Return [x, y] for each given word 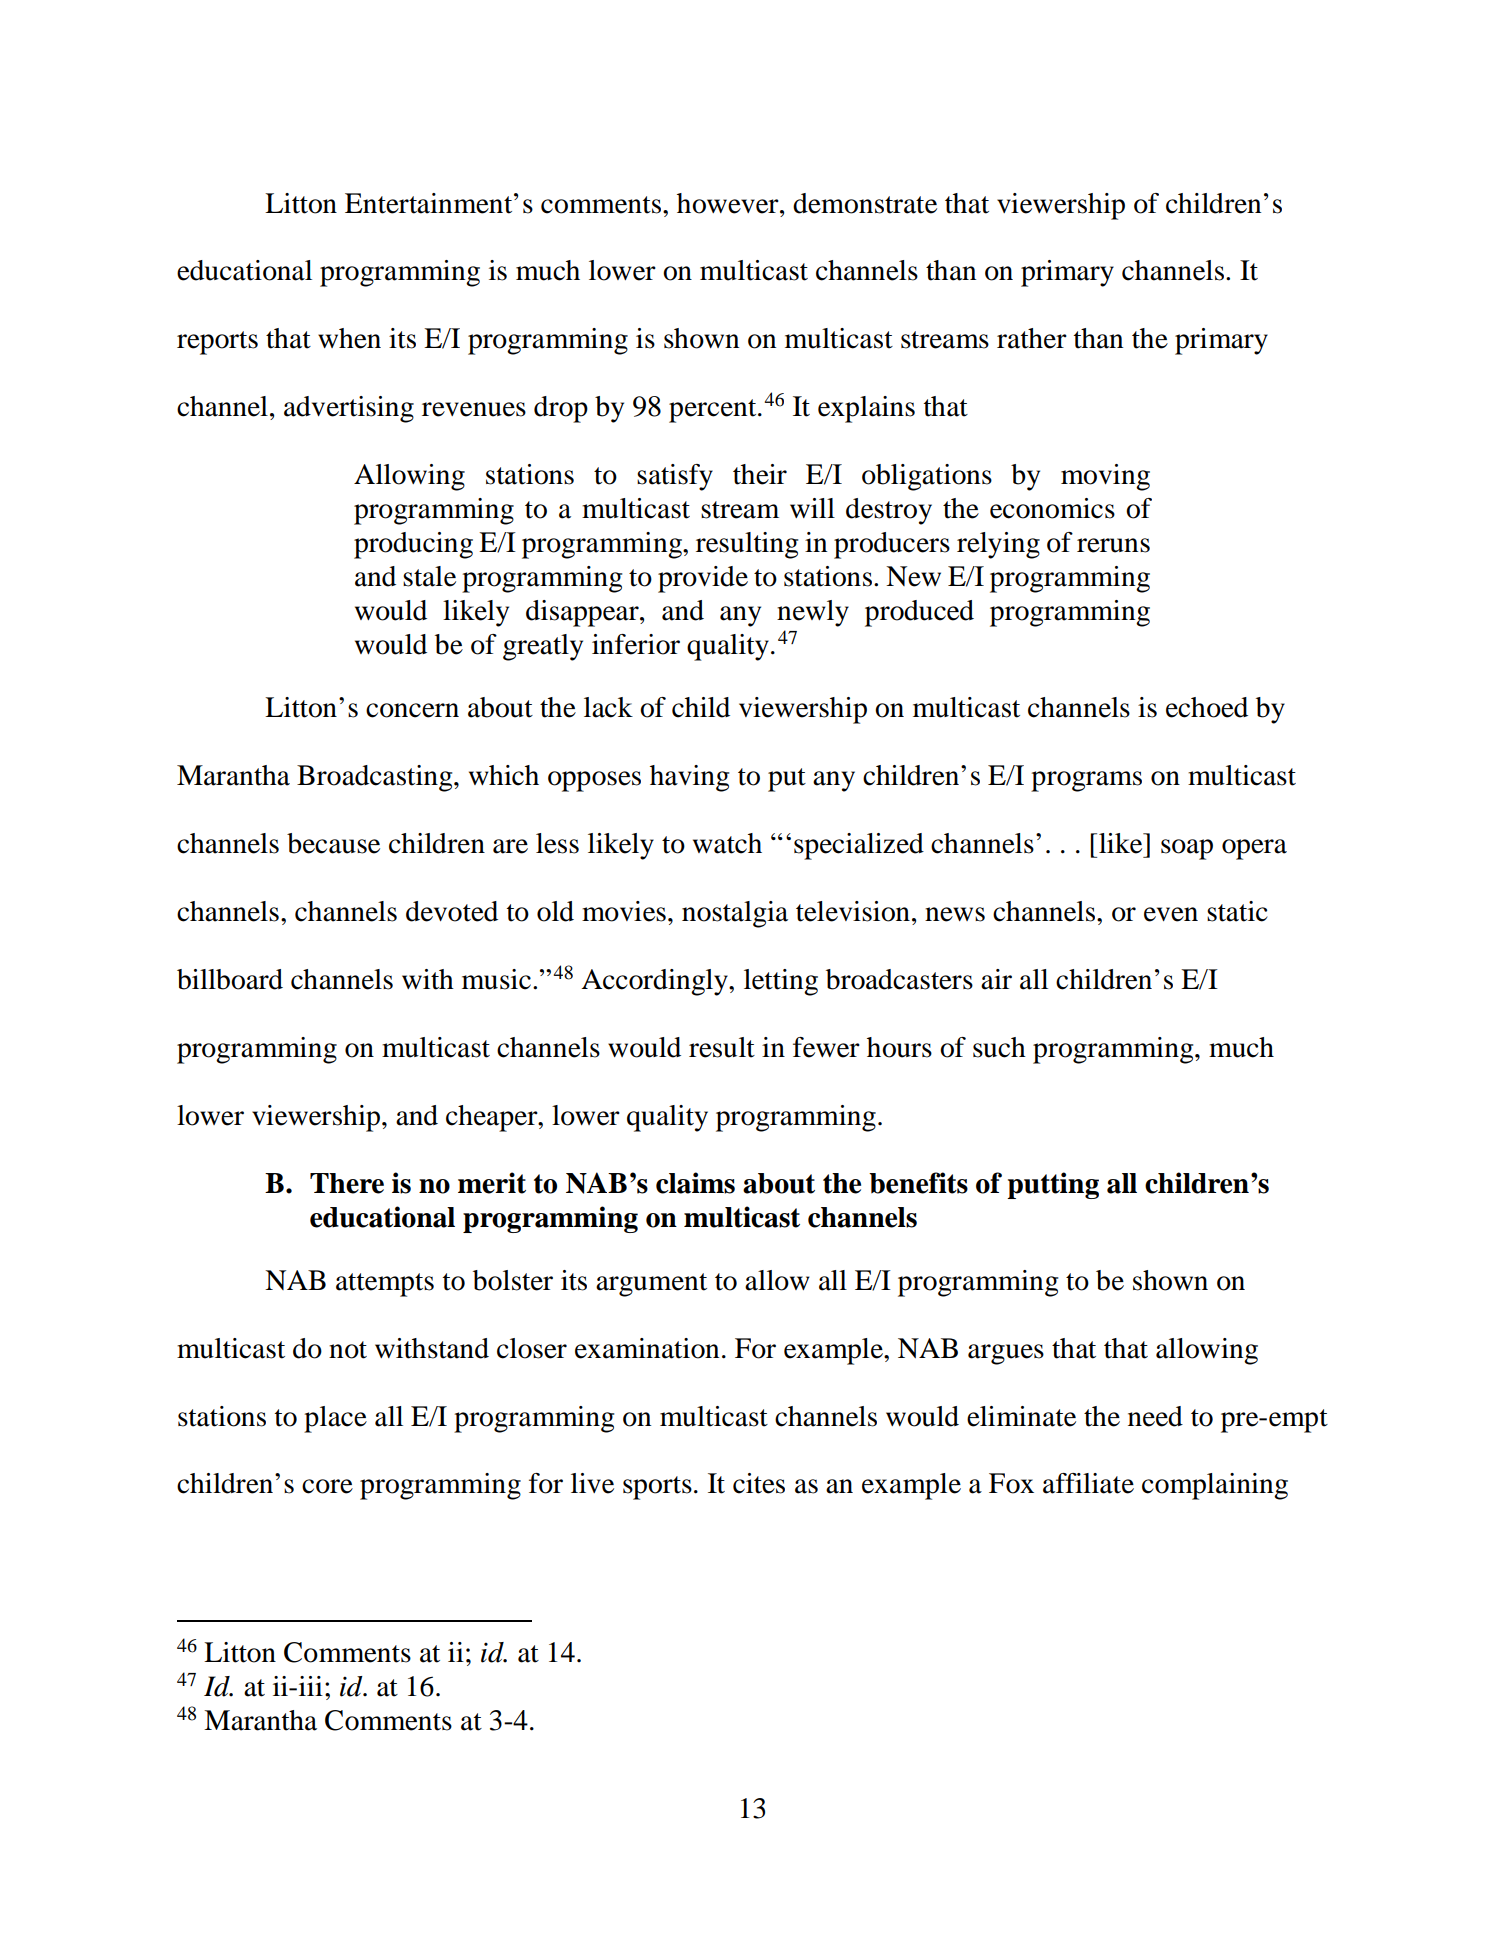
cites [759, 1483]
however [729, 203]
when [349, 338]
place [335, 1419]
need [1155, 1416]
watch [727, 843]
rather [1032, 338]
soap [1187, 849]
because [333, 843]
